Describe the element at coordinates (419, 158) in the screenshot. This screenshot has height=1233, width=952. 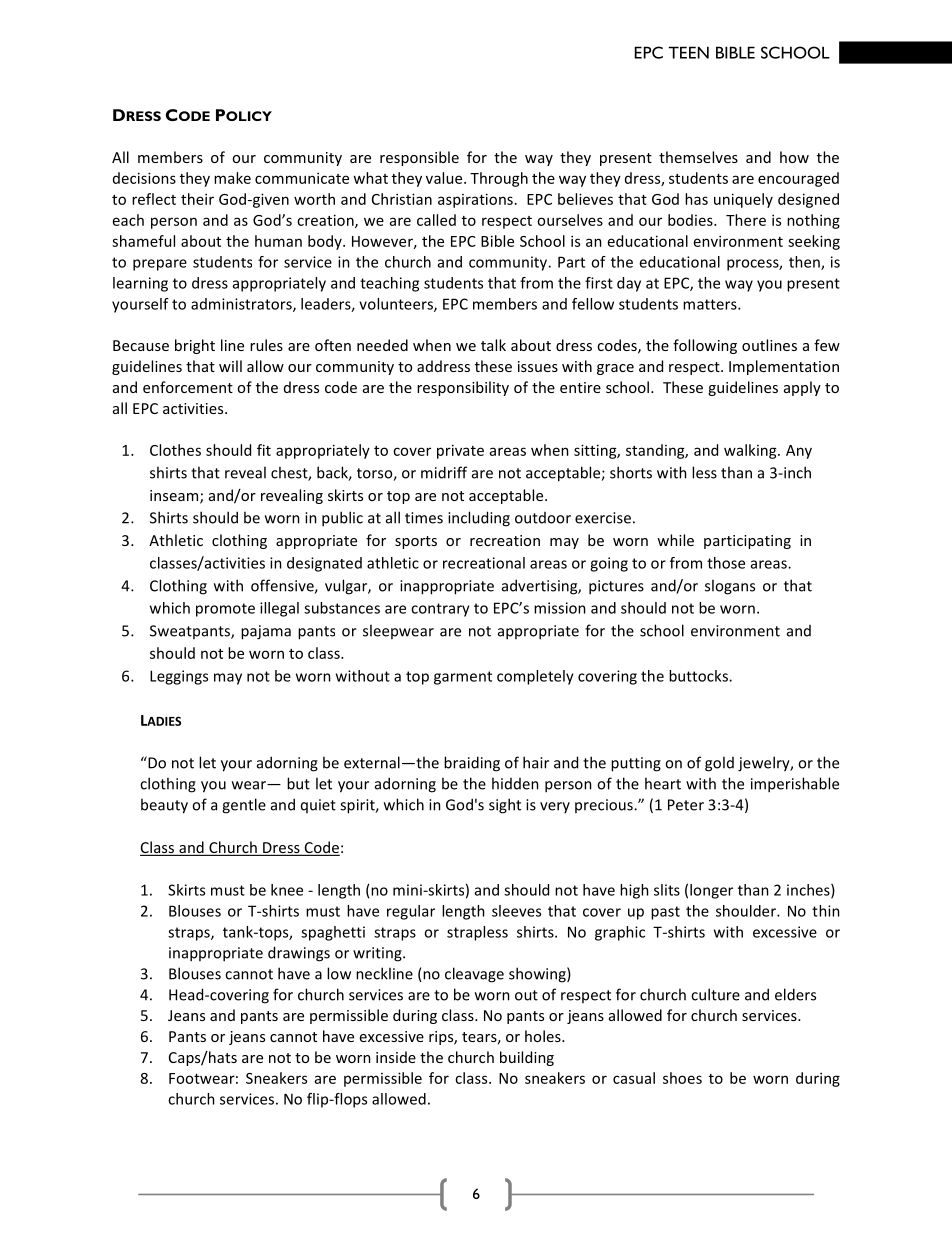
I see `responsible` at that location.
